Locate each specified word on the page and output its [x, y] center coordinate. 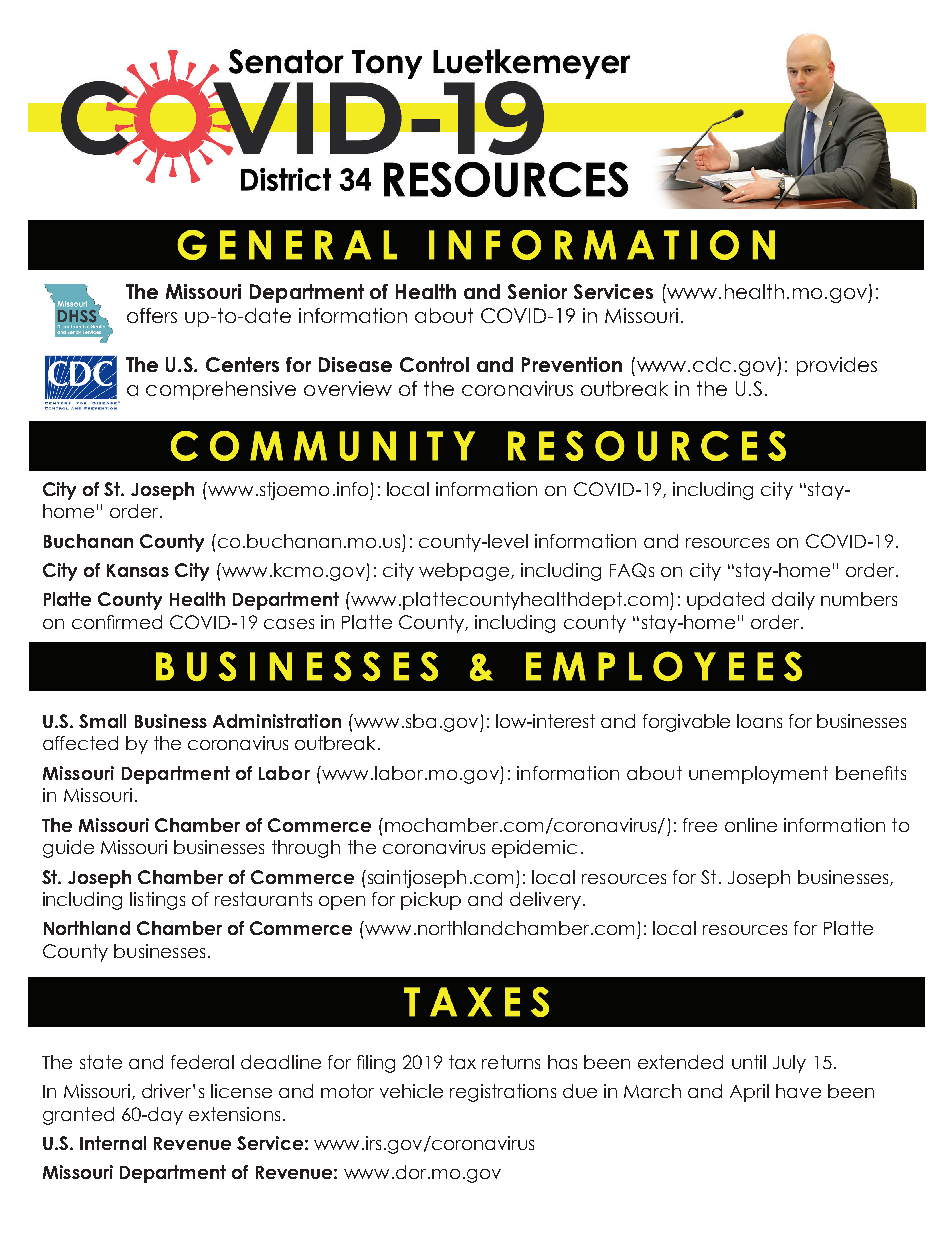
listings [157, 901]
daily [793, 601]
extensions [234, 1114]
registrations [503, 1093]
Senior [537, 291]
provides [837, 366]
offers [152, 315]
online [751, 825]
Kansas [138, 570]
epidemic [534, 849]
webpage [465, 572]
